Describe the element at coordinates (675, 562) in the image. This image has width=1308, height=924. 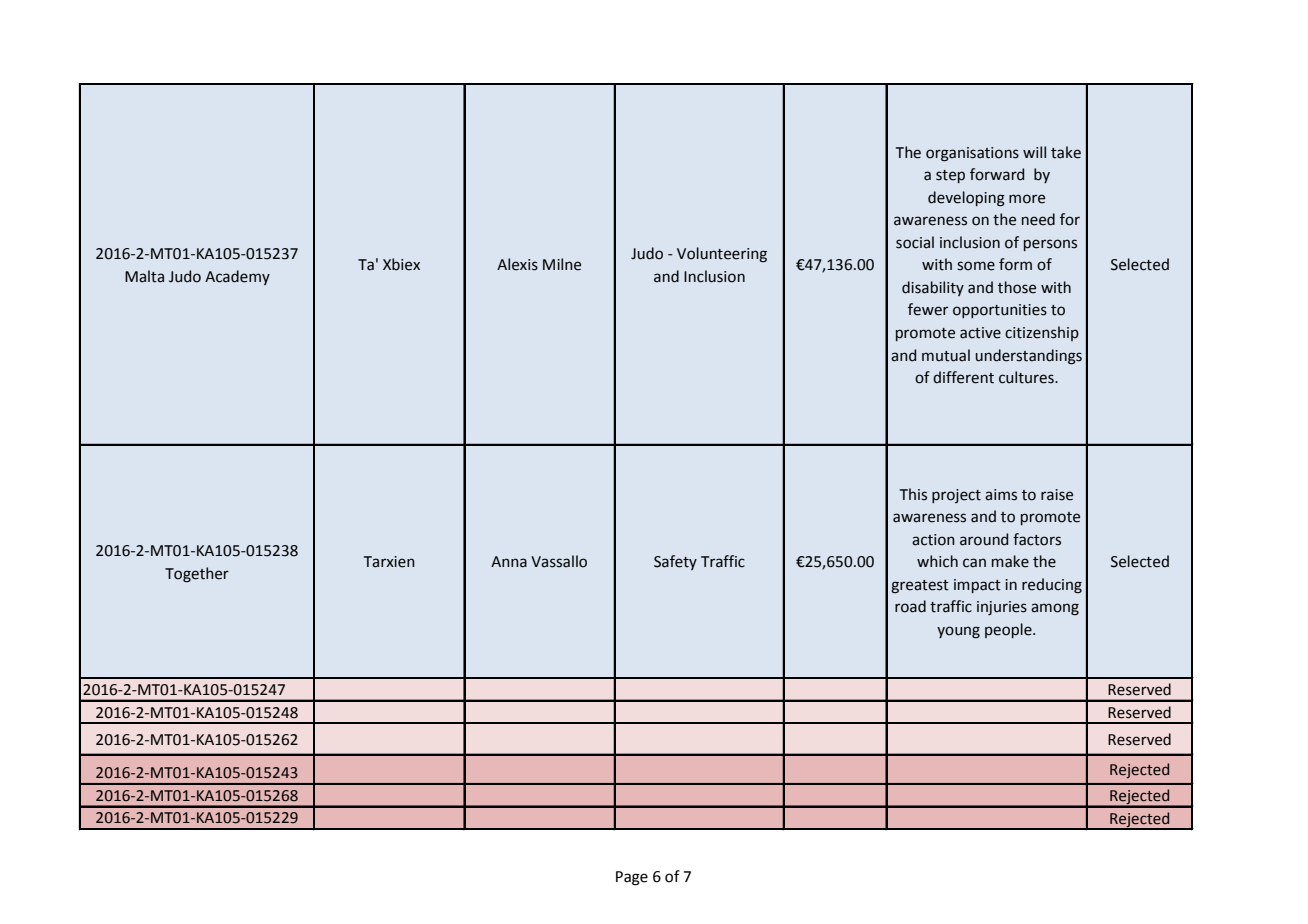
I see `Safety` at that location.
